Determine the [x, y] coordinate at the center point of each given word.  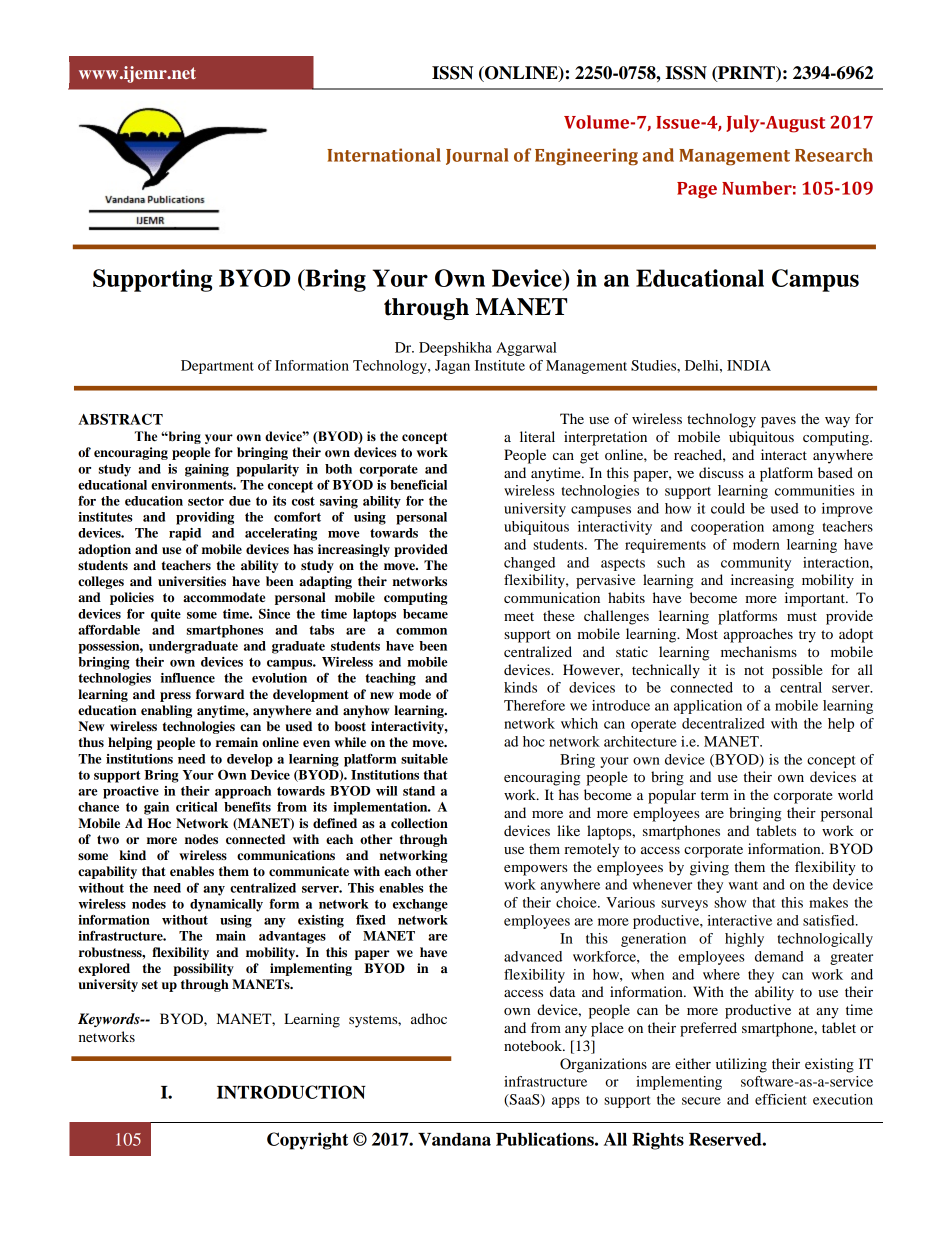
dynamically [226, 905]
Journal [477, 156]
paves [778, 422]
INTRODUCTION [291, 1092]
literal [537, 436]
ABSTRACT [120, 419]
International [384, 155]
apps [566, 1102]
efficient [781, 1099]
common [421, 631]
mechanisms [759, 651]
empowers [535, 870]
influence [188, 678]
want [743, 885]
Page [697, 190]
